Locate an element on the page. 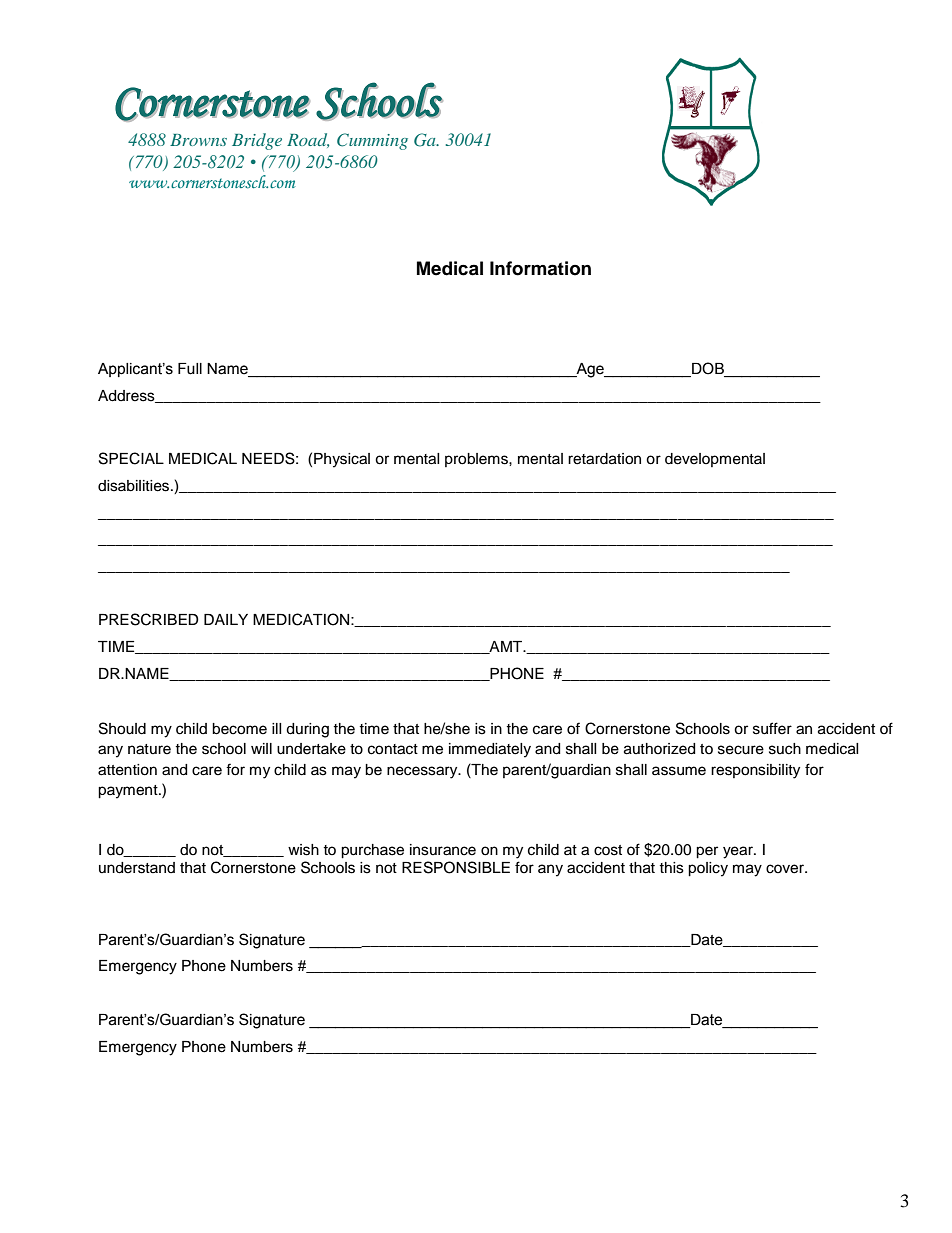  become is located at coordinates (239, 729).
